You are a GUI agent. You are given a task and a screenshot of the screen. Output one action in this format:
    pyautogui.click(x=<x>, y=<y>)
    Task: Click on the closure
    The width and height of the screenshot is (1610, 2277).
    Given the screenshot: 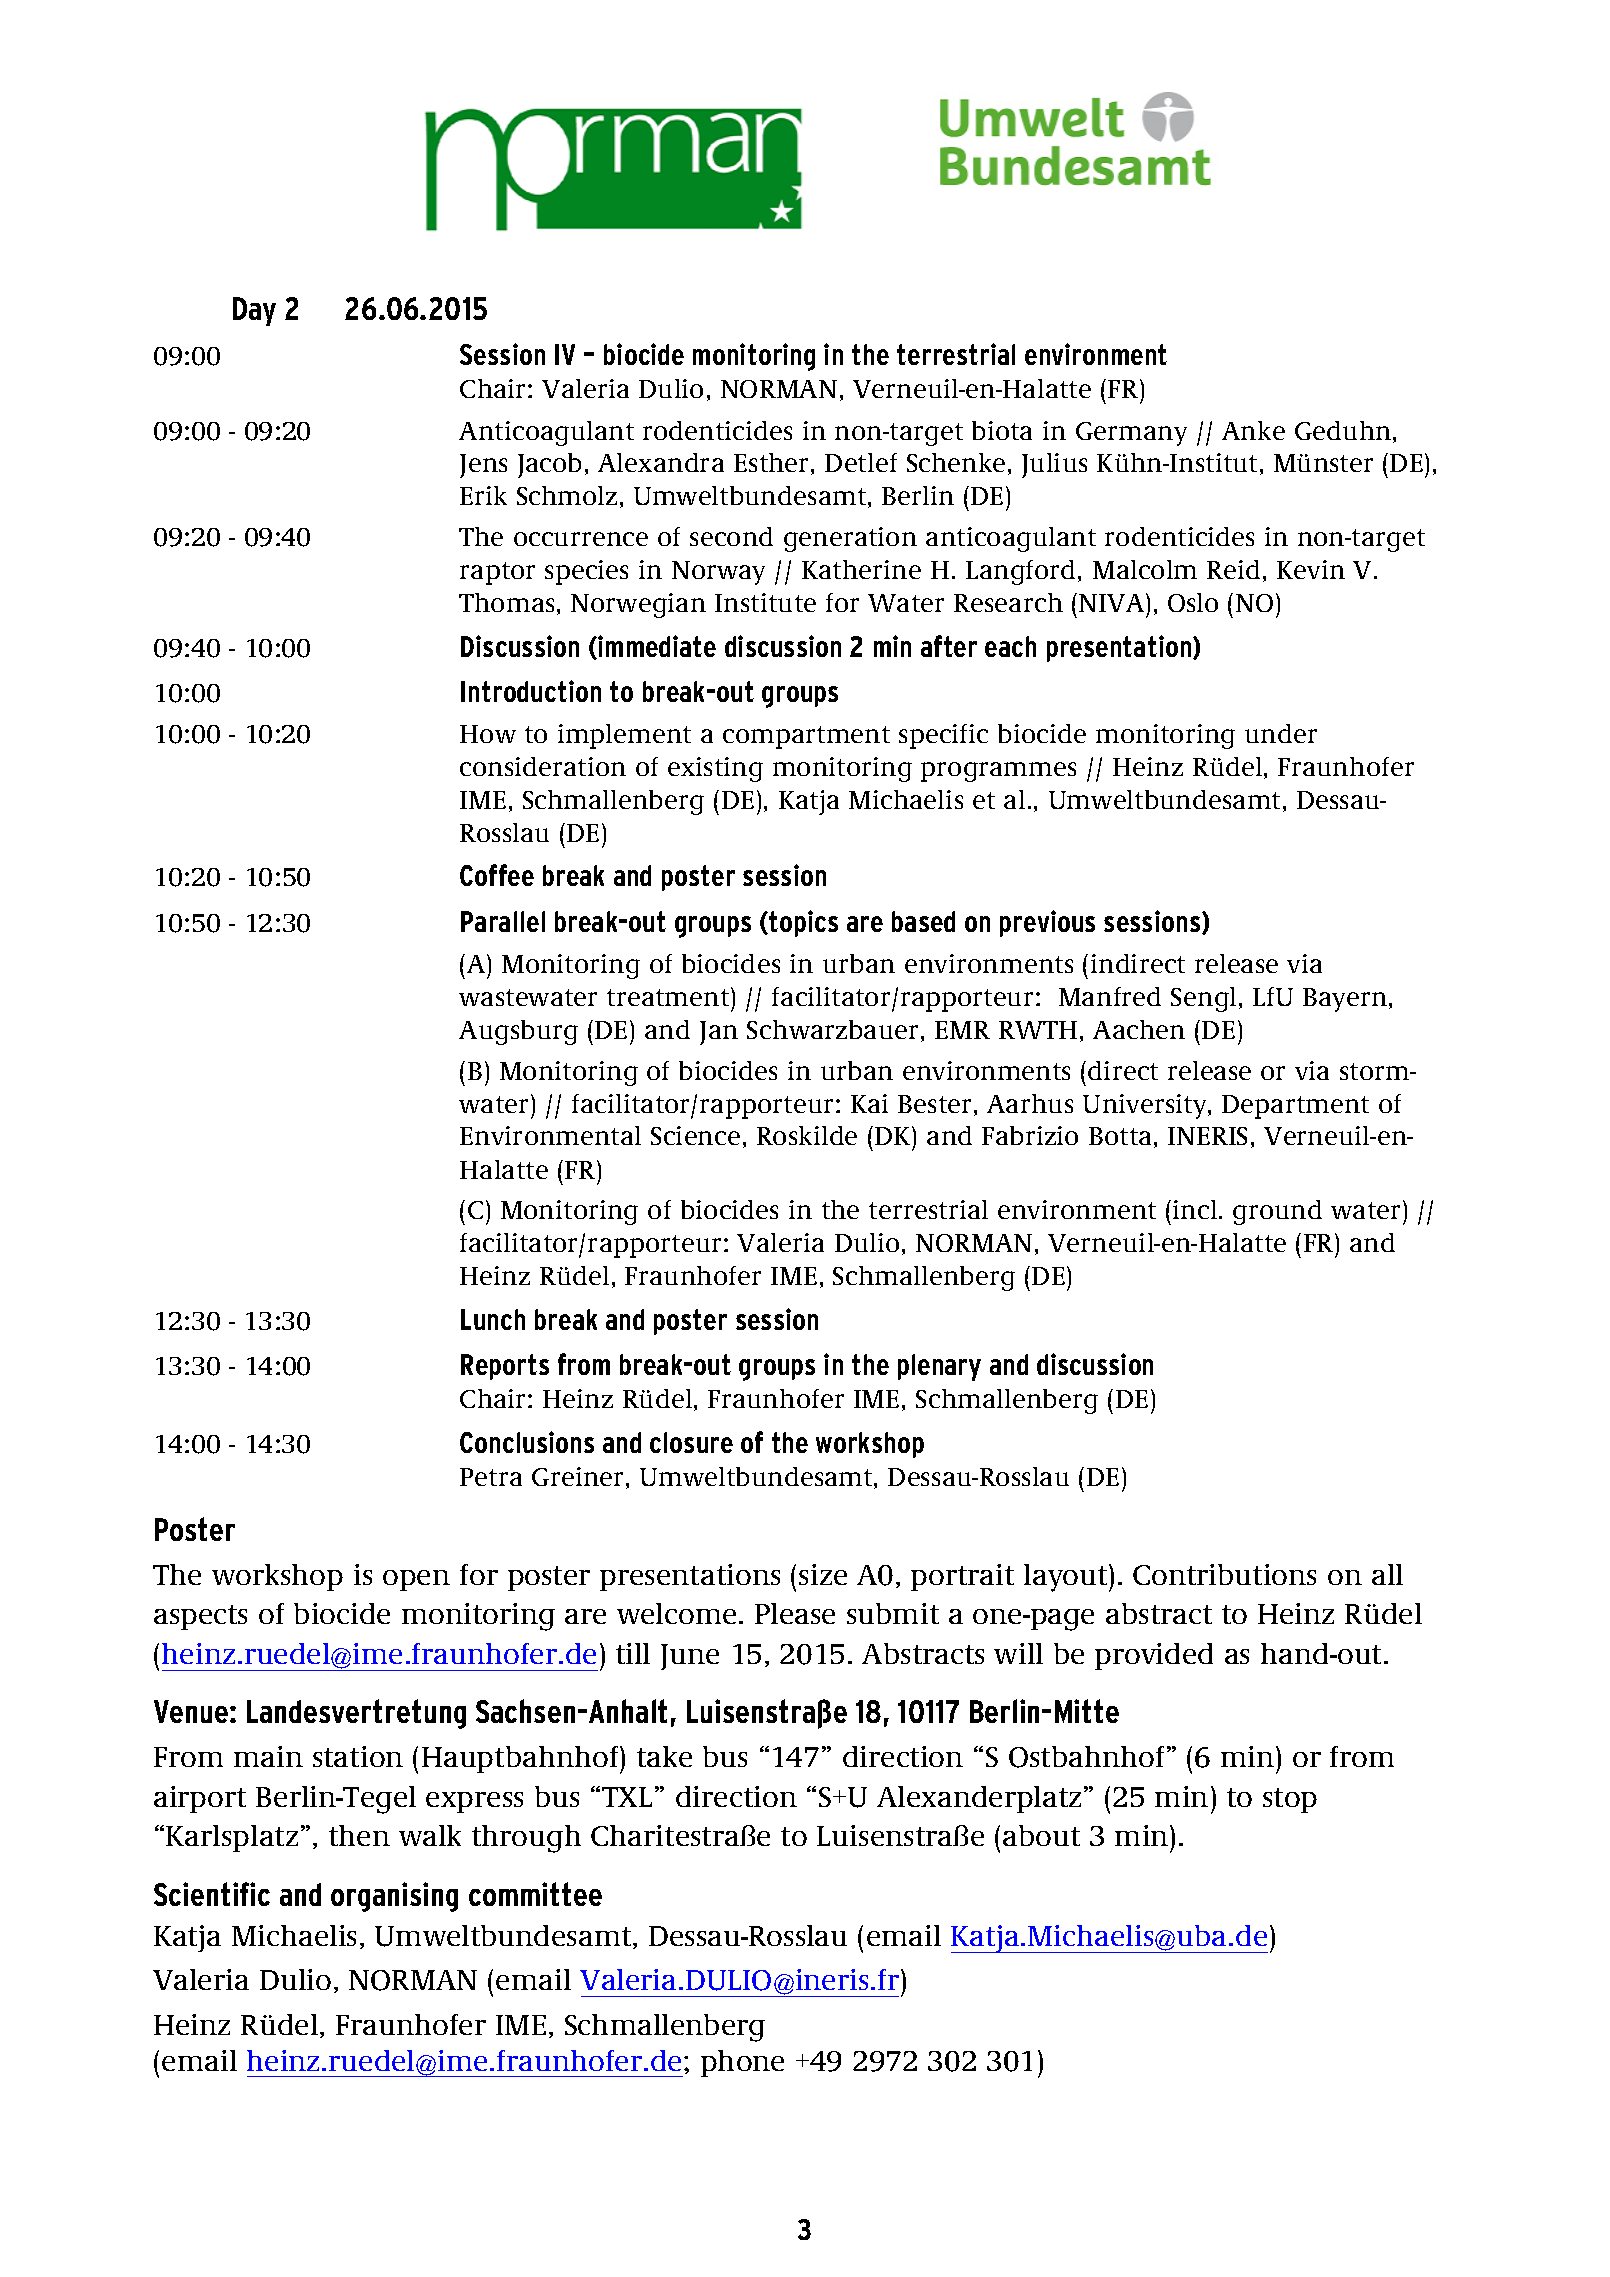 What is the action you would take?
    pyautogui.click(x=691, y=1442)
